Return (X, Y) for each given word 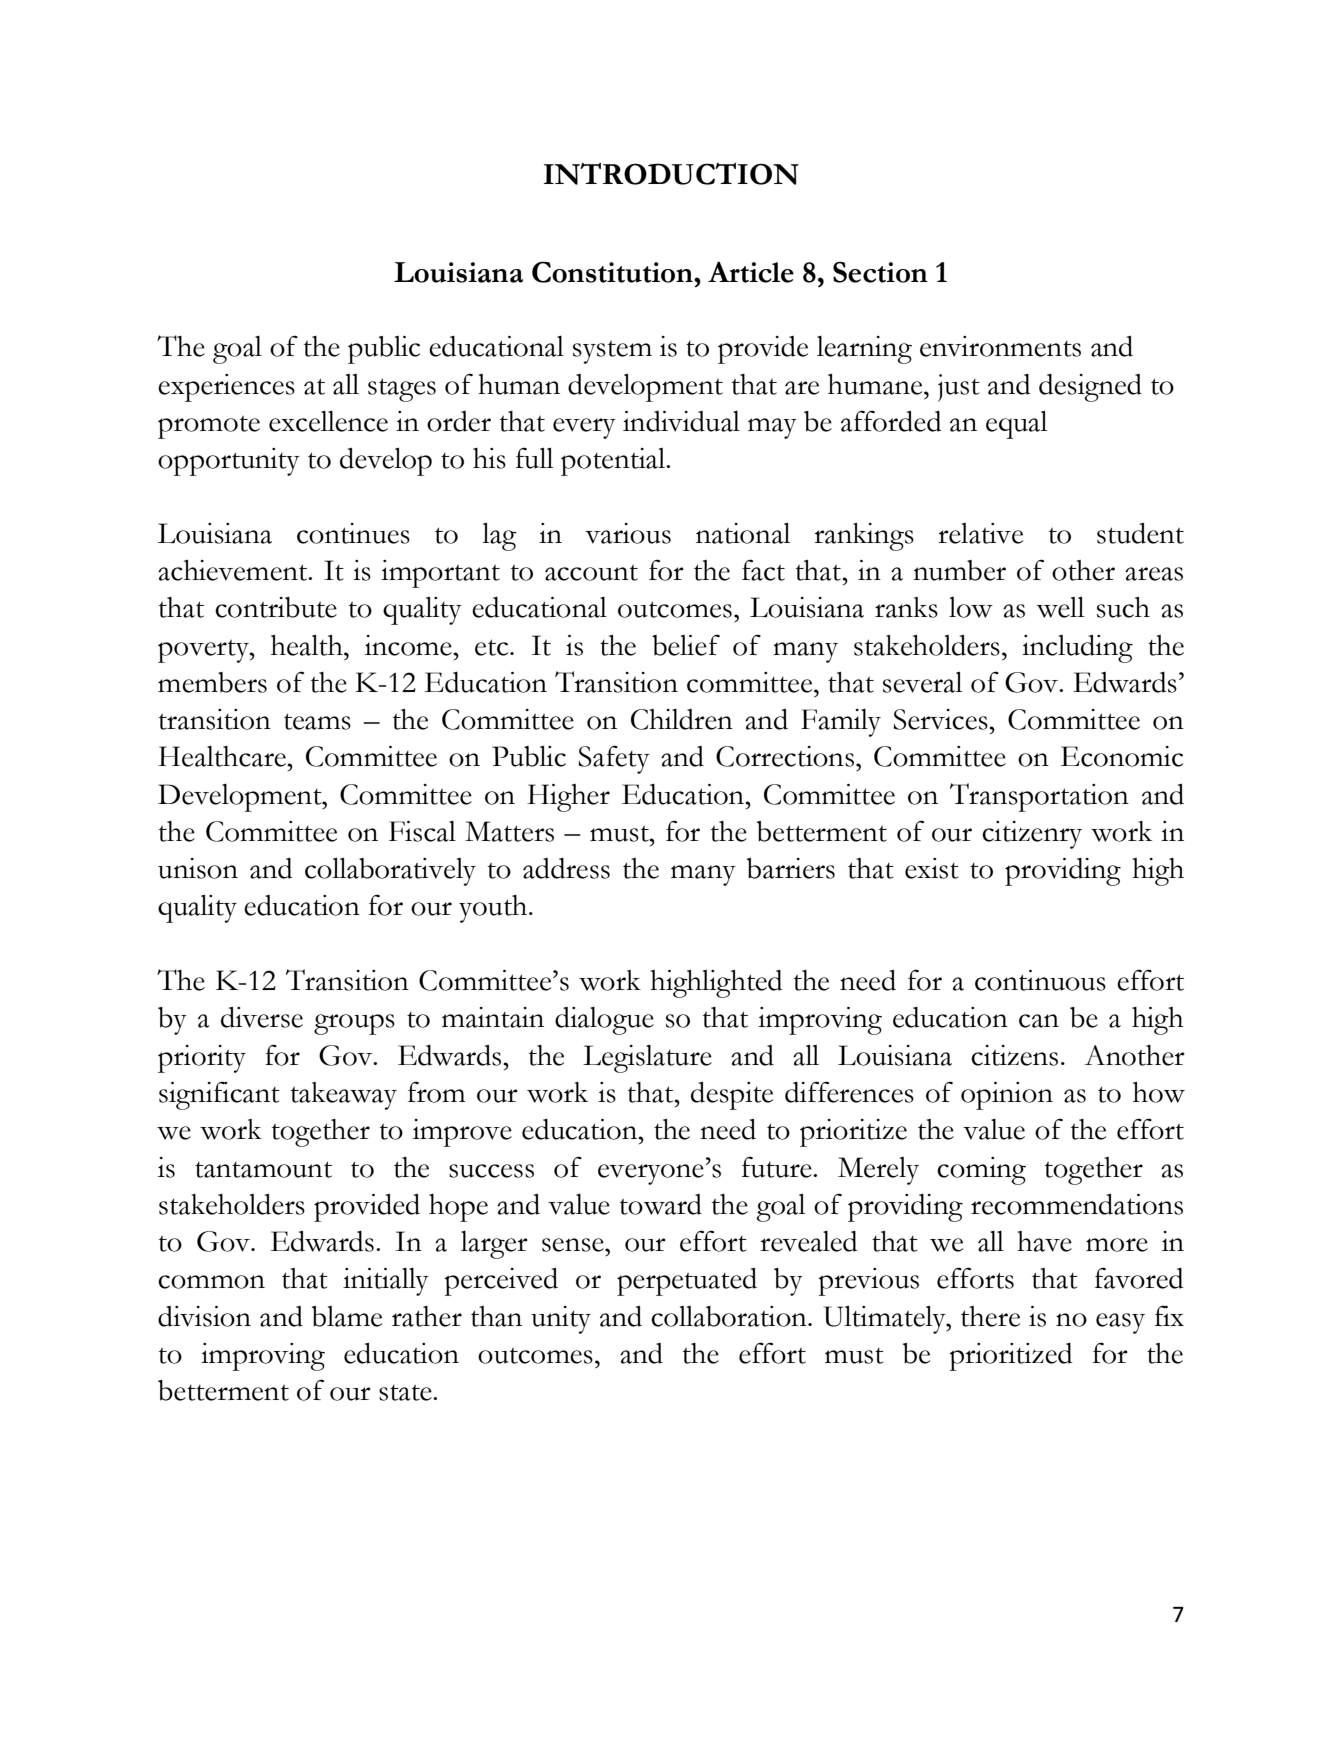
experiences (226, 388)
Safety (614, 759)
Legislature (647, 1059)
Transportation (1039, 797)
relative (980, 533)
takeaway (344, 1096)
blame (347, 1316)
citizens (1014, 1055)
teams (317, 721)
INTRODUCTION (671, 174)
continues (353, 533)
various (628, 533)
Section (880, 272)
